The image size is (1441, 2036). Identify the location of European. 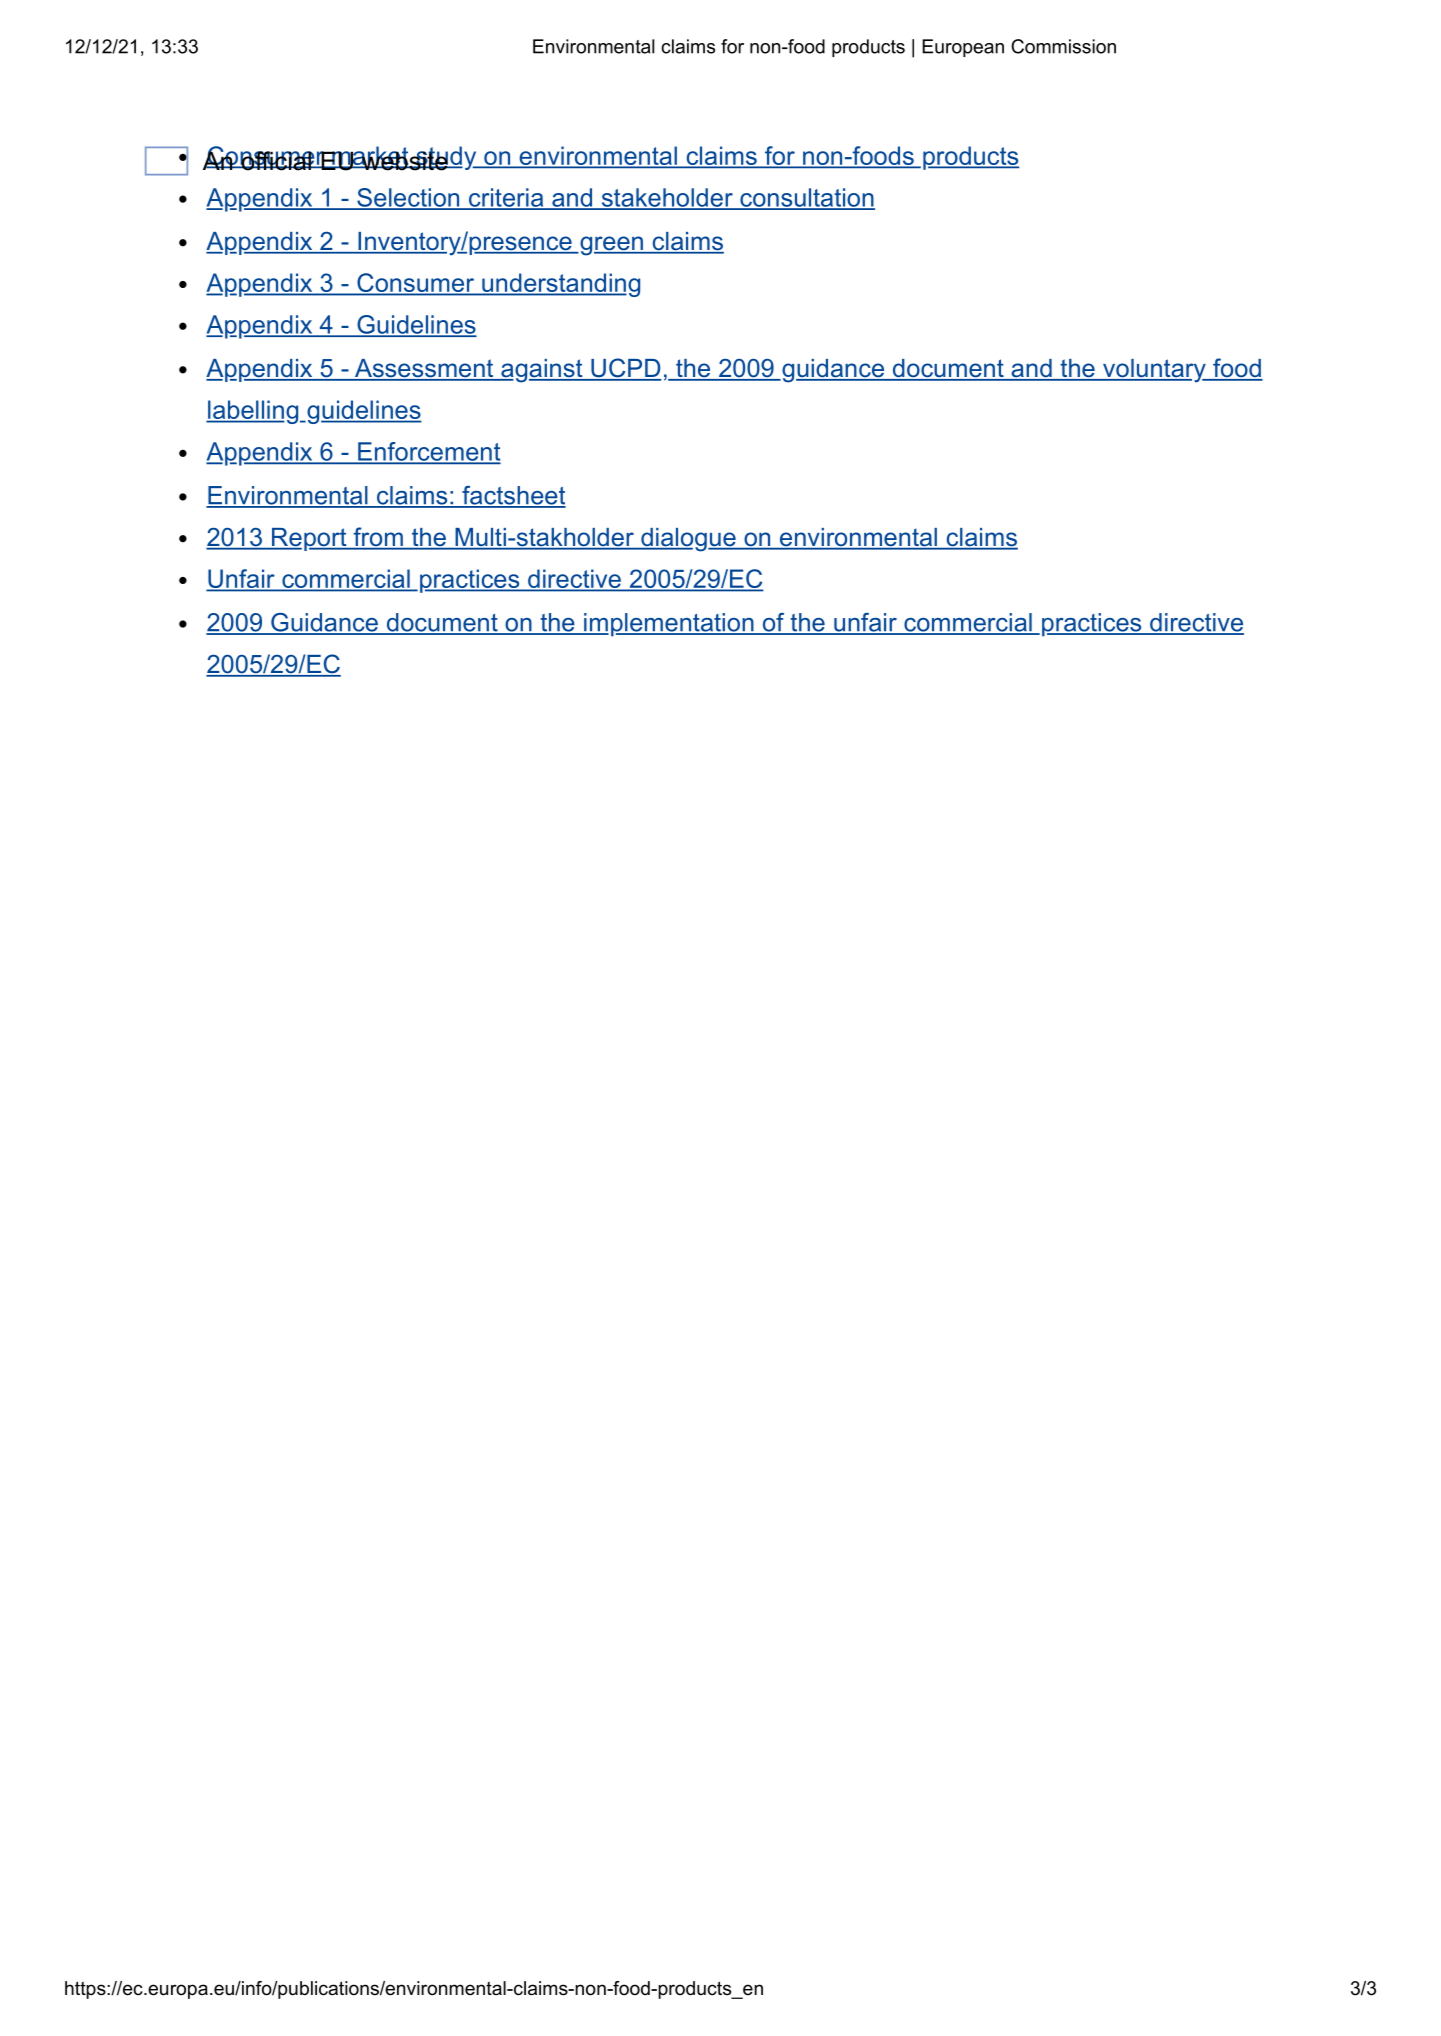
(963, 48).
